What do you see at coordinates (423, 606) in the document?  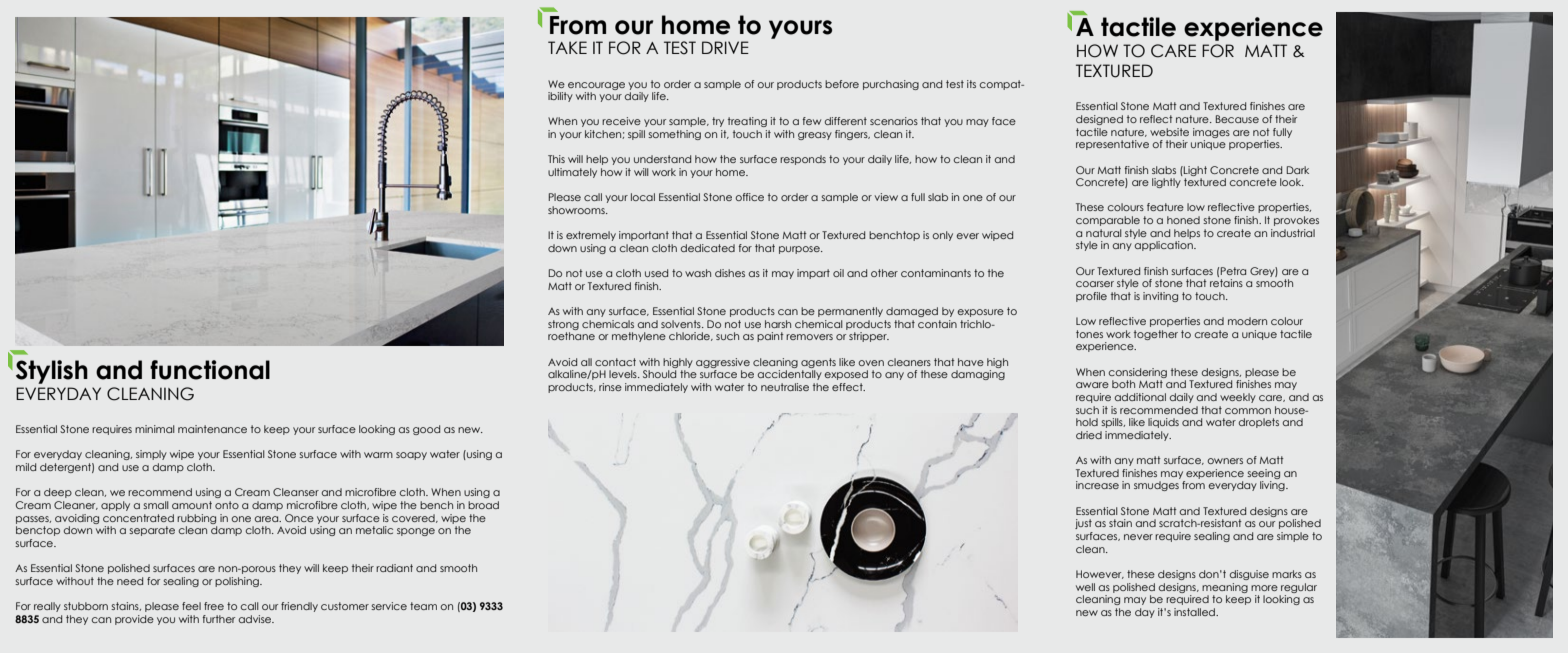 I see `team` at bounding box center [423, 606].
